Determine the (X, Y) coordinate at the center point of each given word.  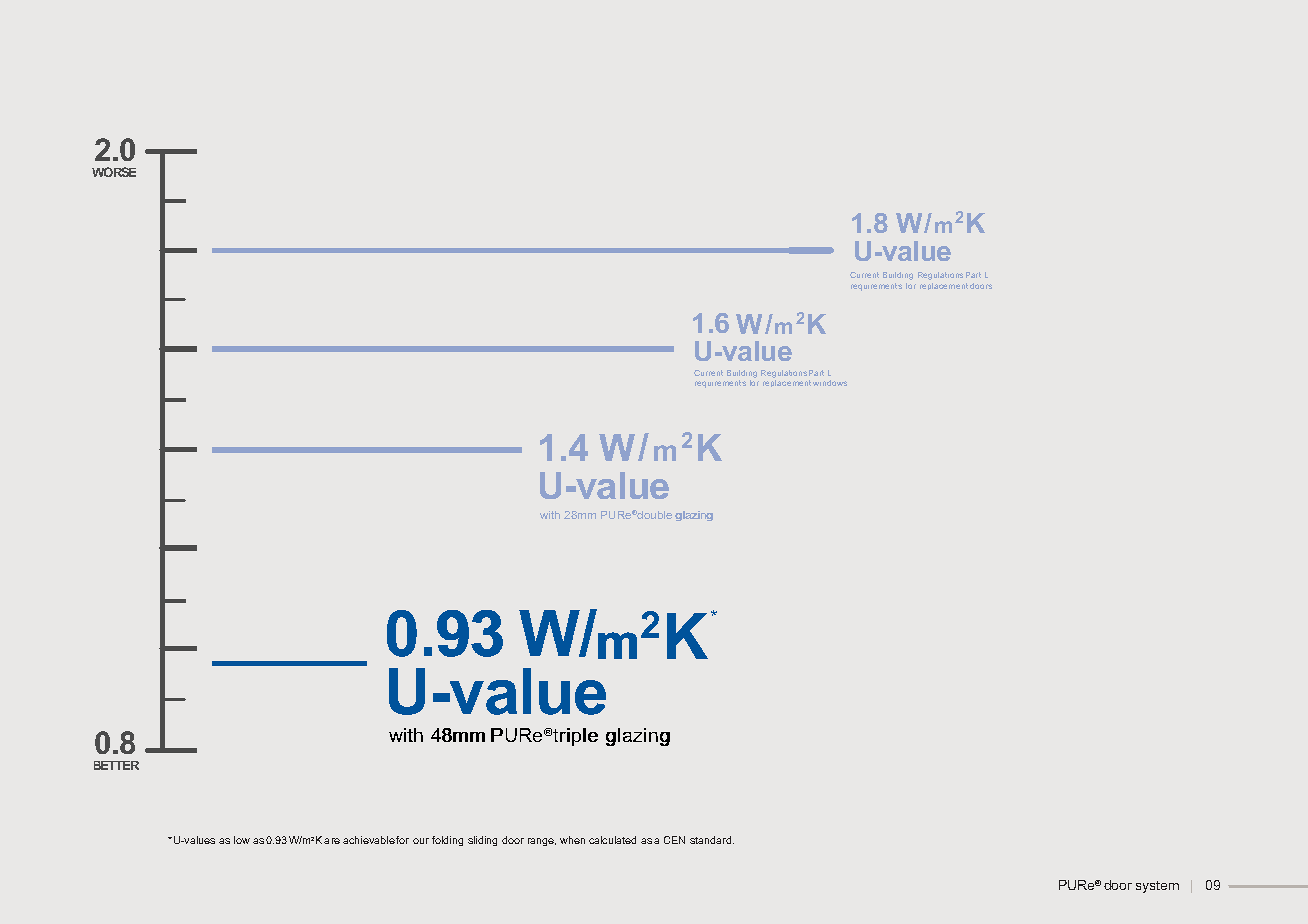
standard (712, 840)
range (542, 842)
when (572, 840)
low (242, 840)
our (421, 841)
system (1157, 887)
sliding (482, 841)
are (332, 841)
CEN (674, 840)
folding (447, 841)
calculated (612, 840)
